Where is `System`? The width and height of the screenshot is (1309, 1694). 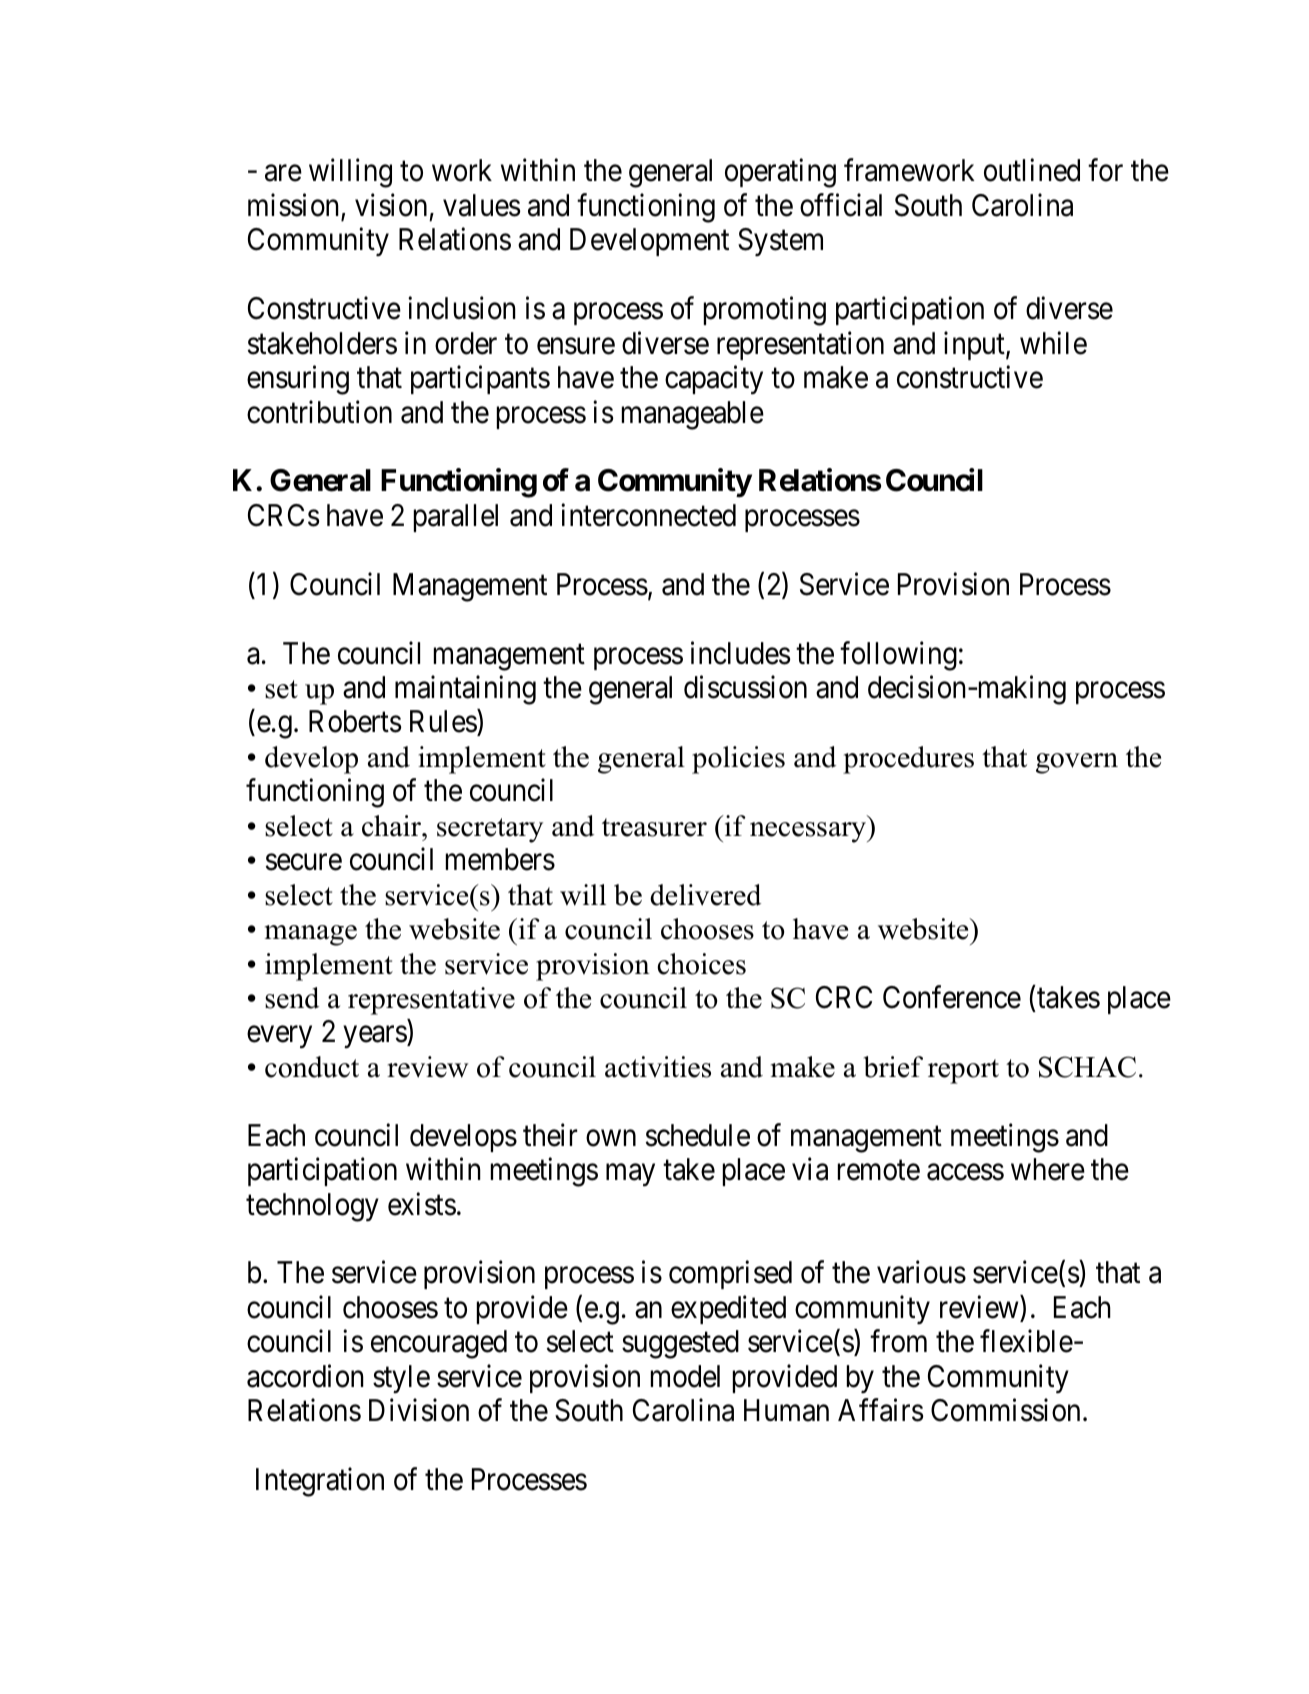 System is located at coordinates (780, 242).
